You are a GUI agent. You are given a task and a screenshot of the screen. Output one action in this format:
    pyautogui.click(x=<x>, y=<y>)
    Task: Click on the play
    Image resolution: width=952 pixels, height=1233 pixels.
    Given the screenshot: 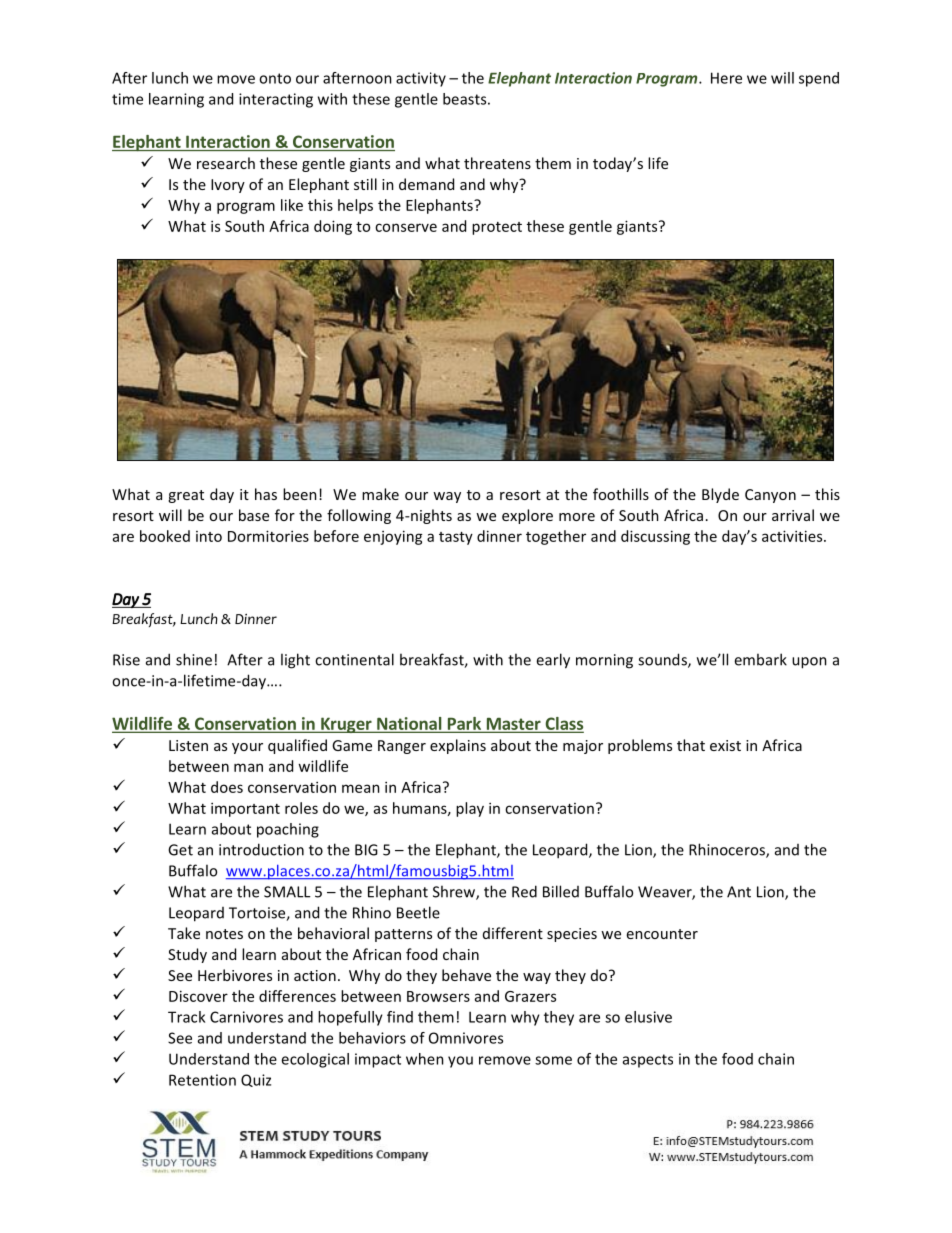 What is the action you would take?
    pyautogui.click(x=470, y=809)
